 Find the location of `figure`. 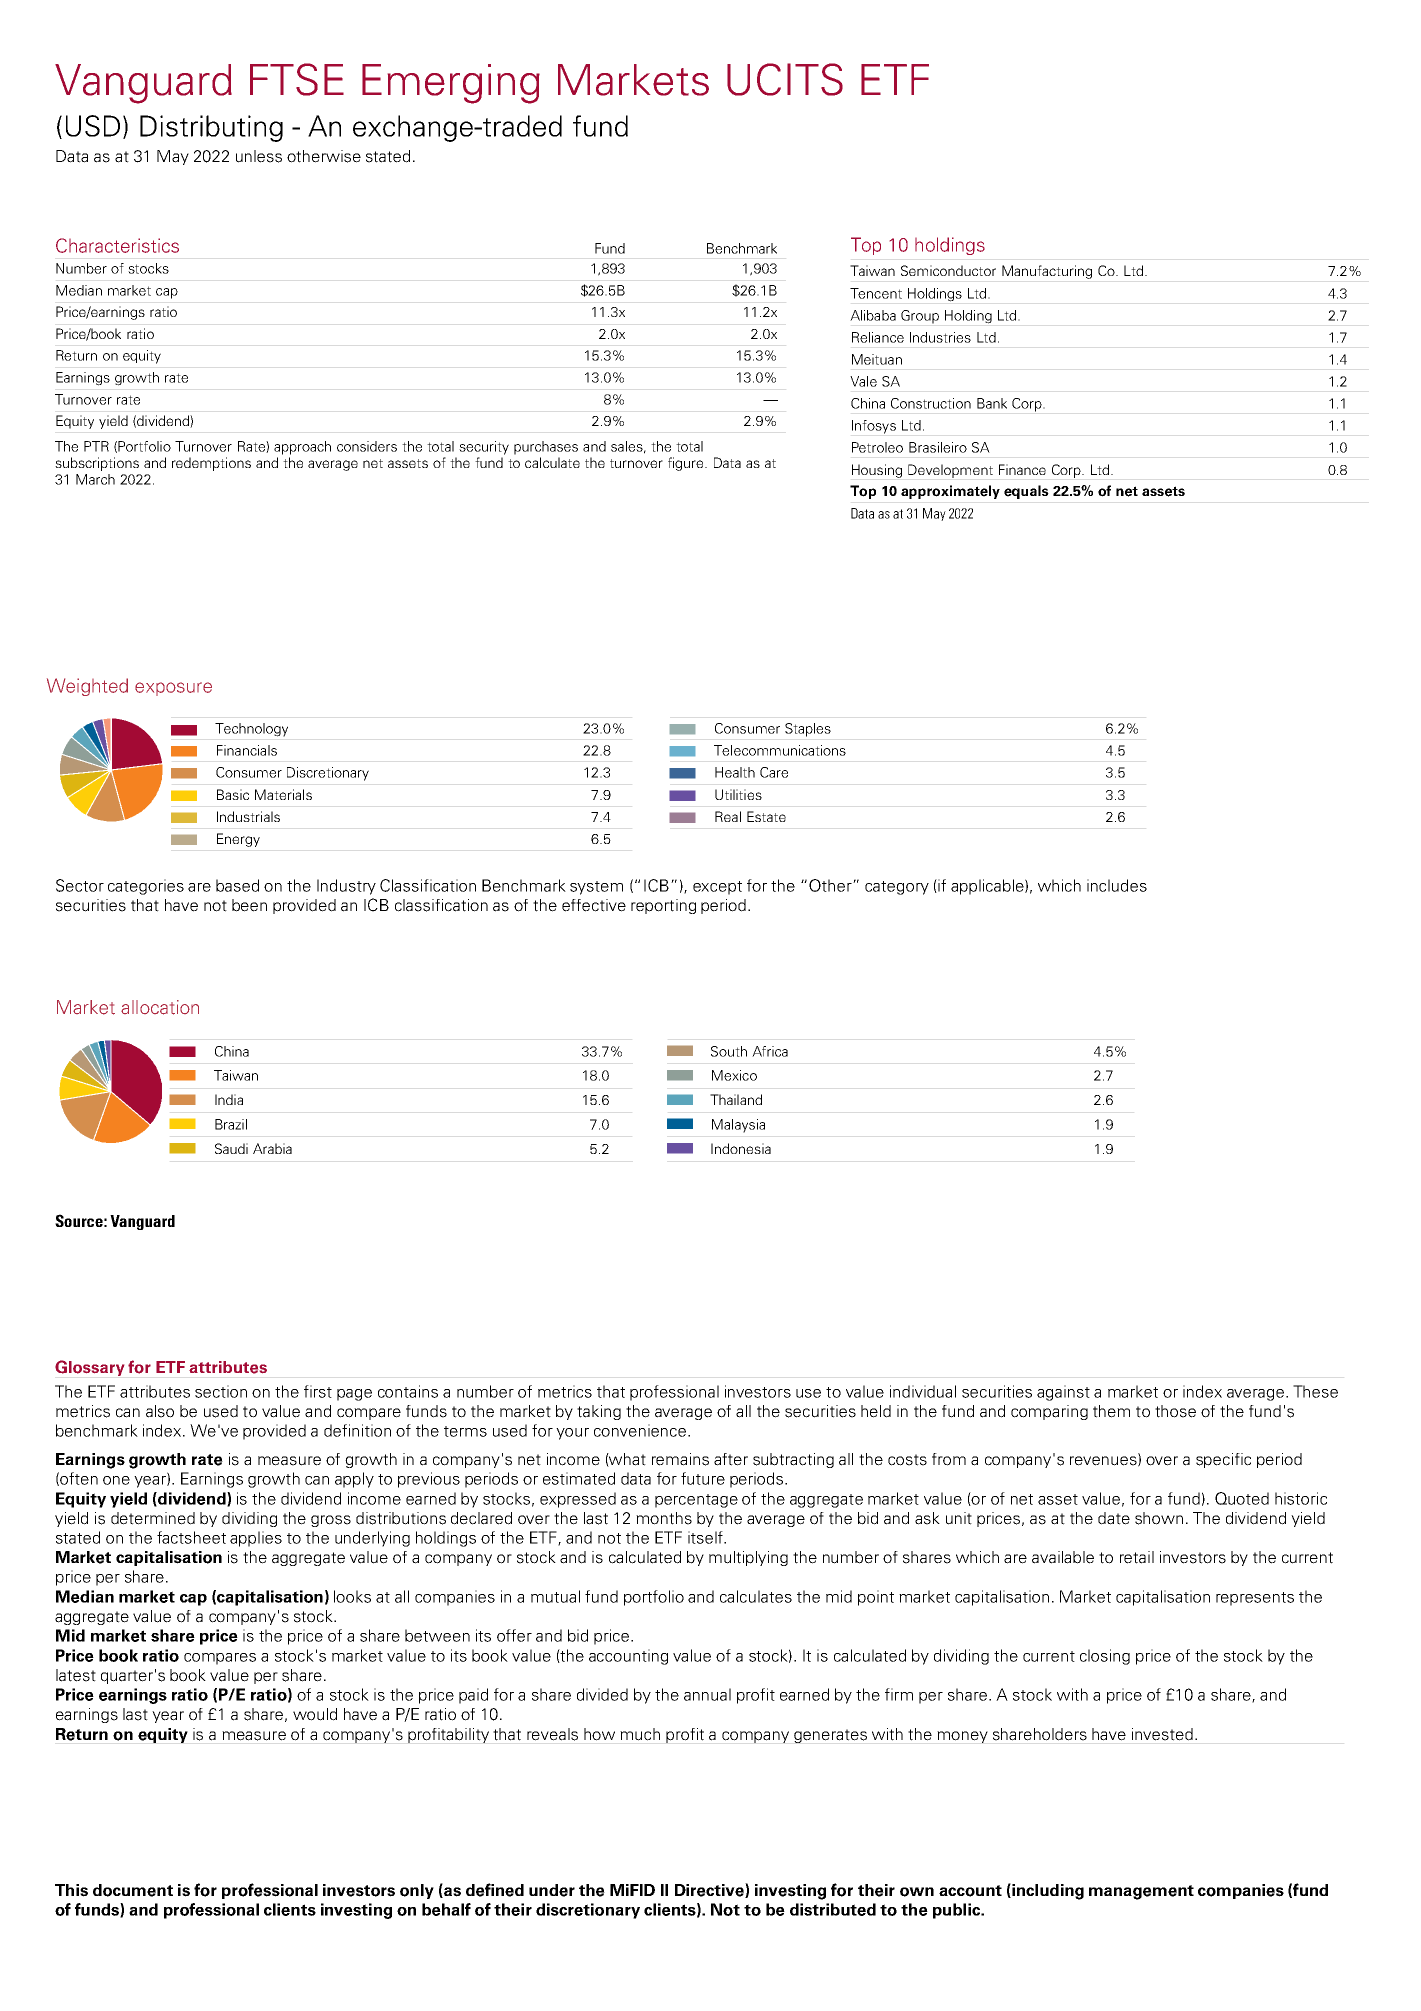

figure is located at coordinates (687, 464).
